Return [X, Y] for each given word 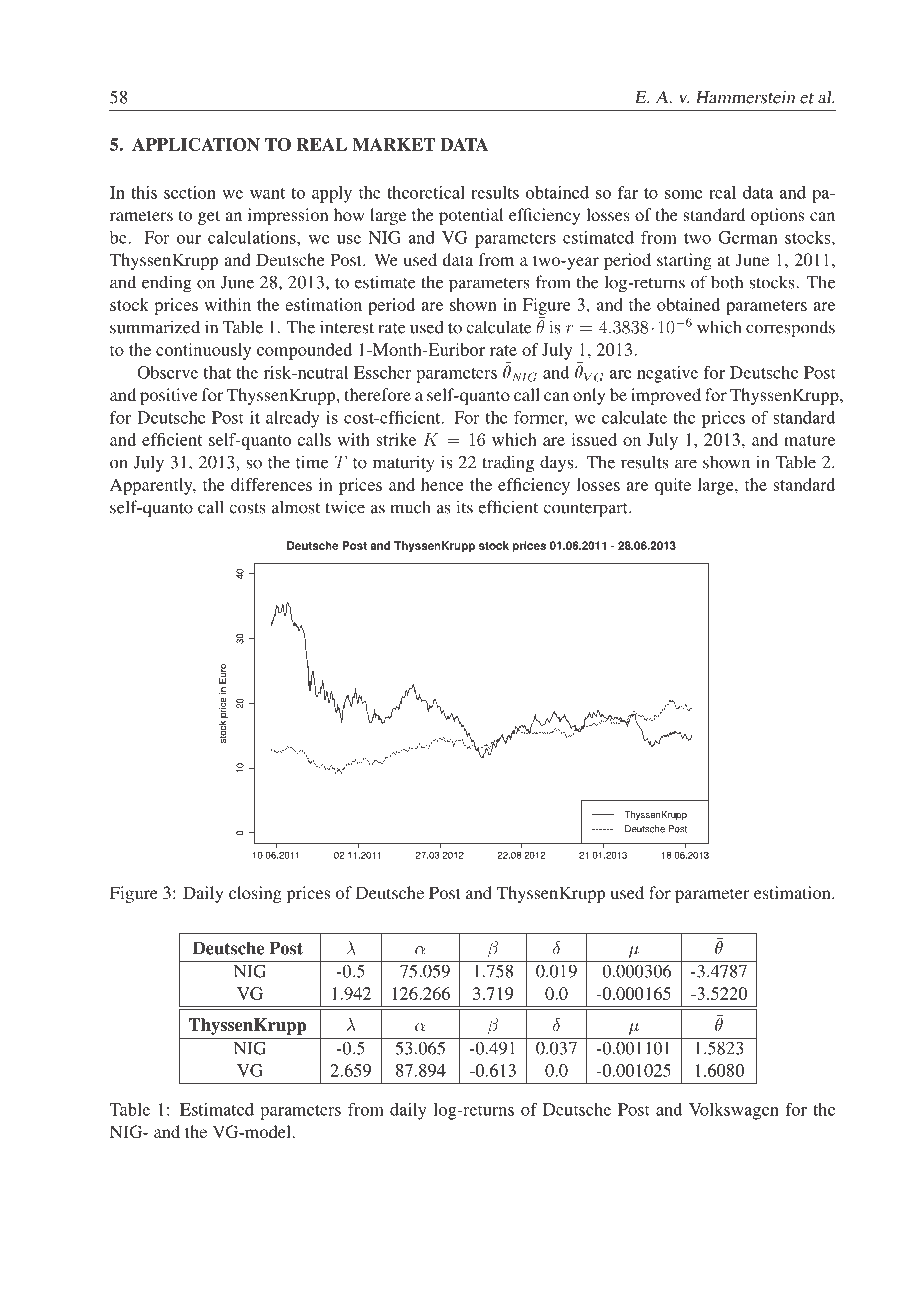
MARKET [393, 144]
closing [255, 894]
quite [673, 486]
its [464, 507]
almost [295, 507]
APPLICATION [196, 144]
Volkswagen [734, 1111]
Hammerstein [745, 97]
